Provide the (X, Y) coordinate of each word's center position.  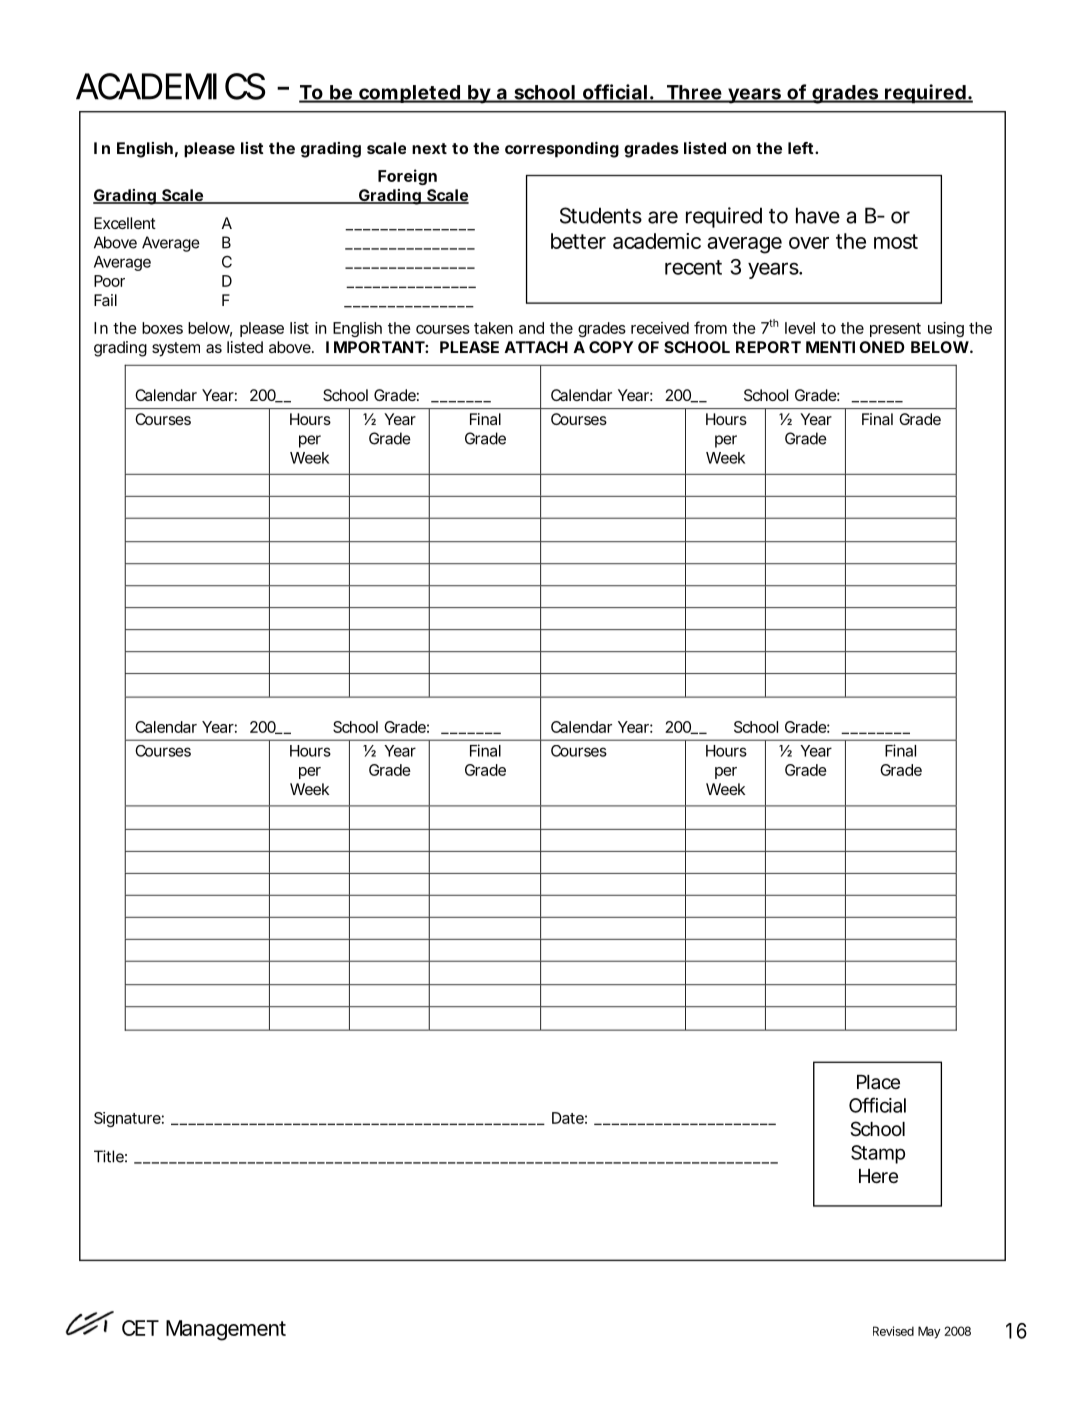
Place (878, 1082)
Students (601, 215)
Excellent (125, 223)
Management (226, 1330)
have (818, 215)
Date (568, 1118)
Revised (893, 1331)
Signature (127, 1119)
